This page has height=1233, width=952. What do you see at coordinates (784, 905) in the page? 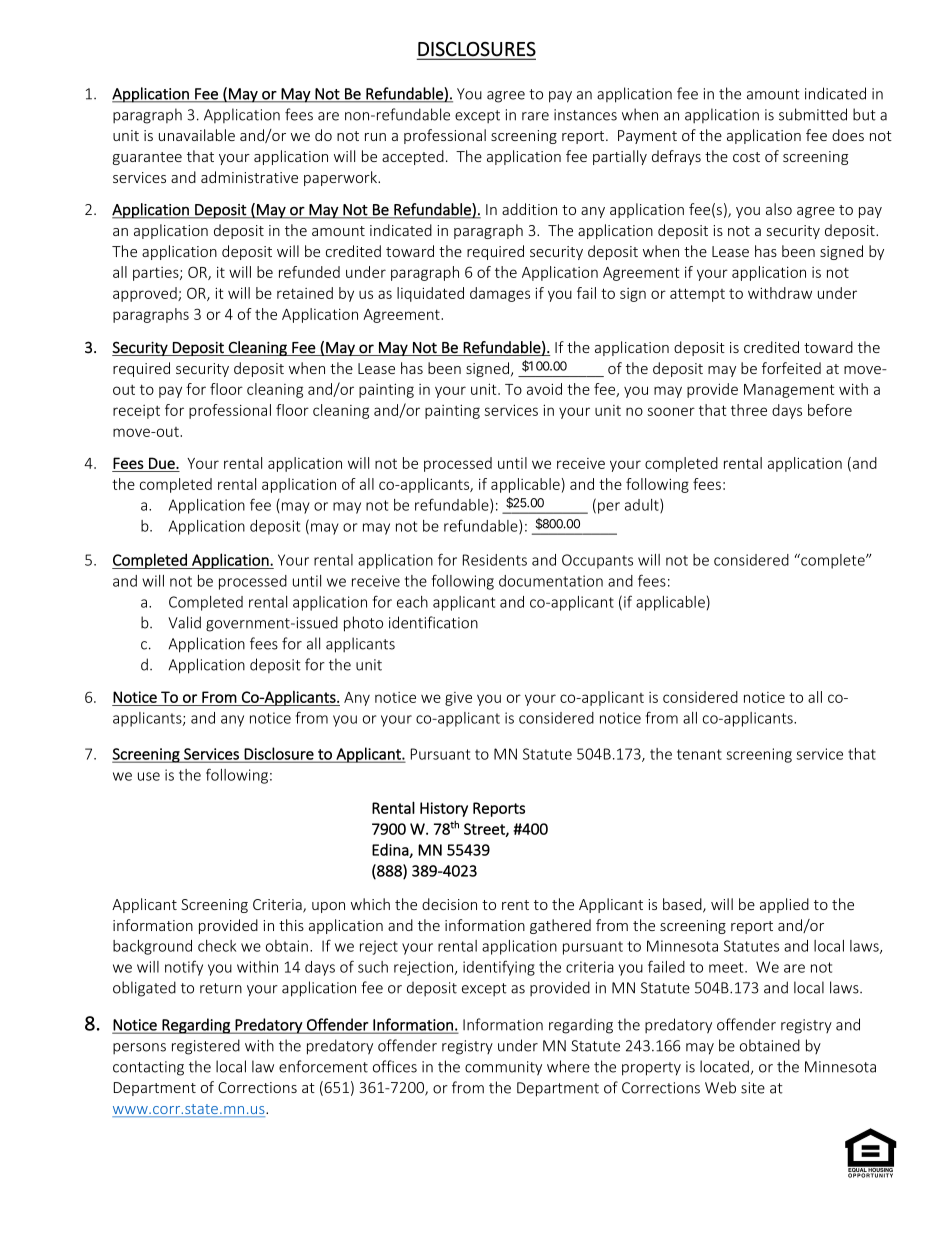
I see `applied` at bounding box center [784, 905].
